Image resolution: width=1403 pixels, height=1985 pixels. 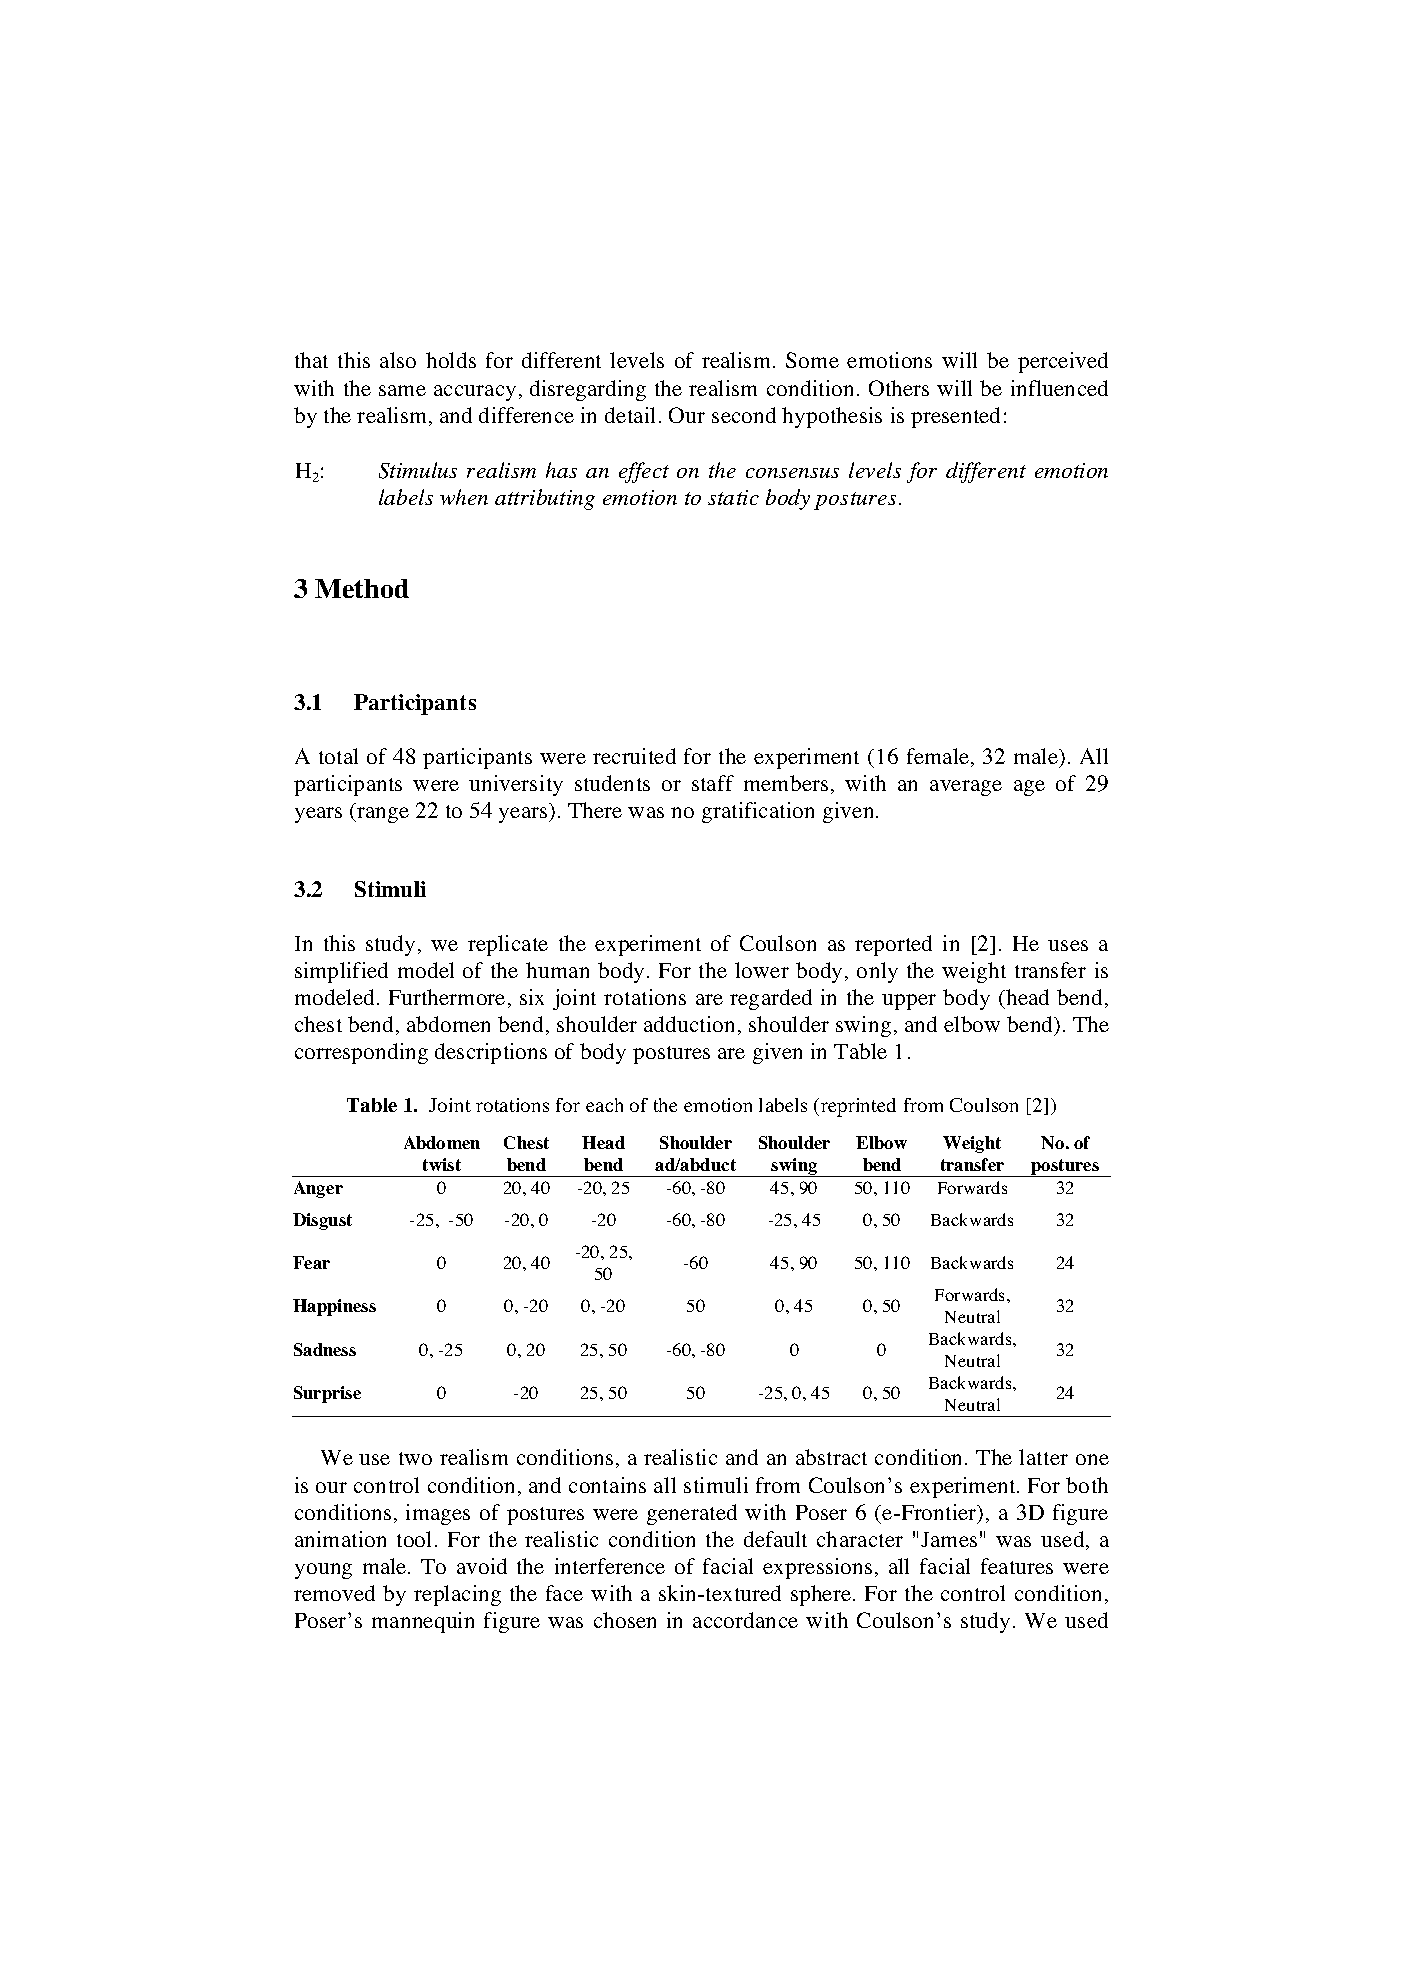 I want to click on Happiness, so click(x=334, y=1307).
